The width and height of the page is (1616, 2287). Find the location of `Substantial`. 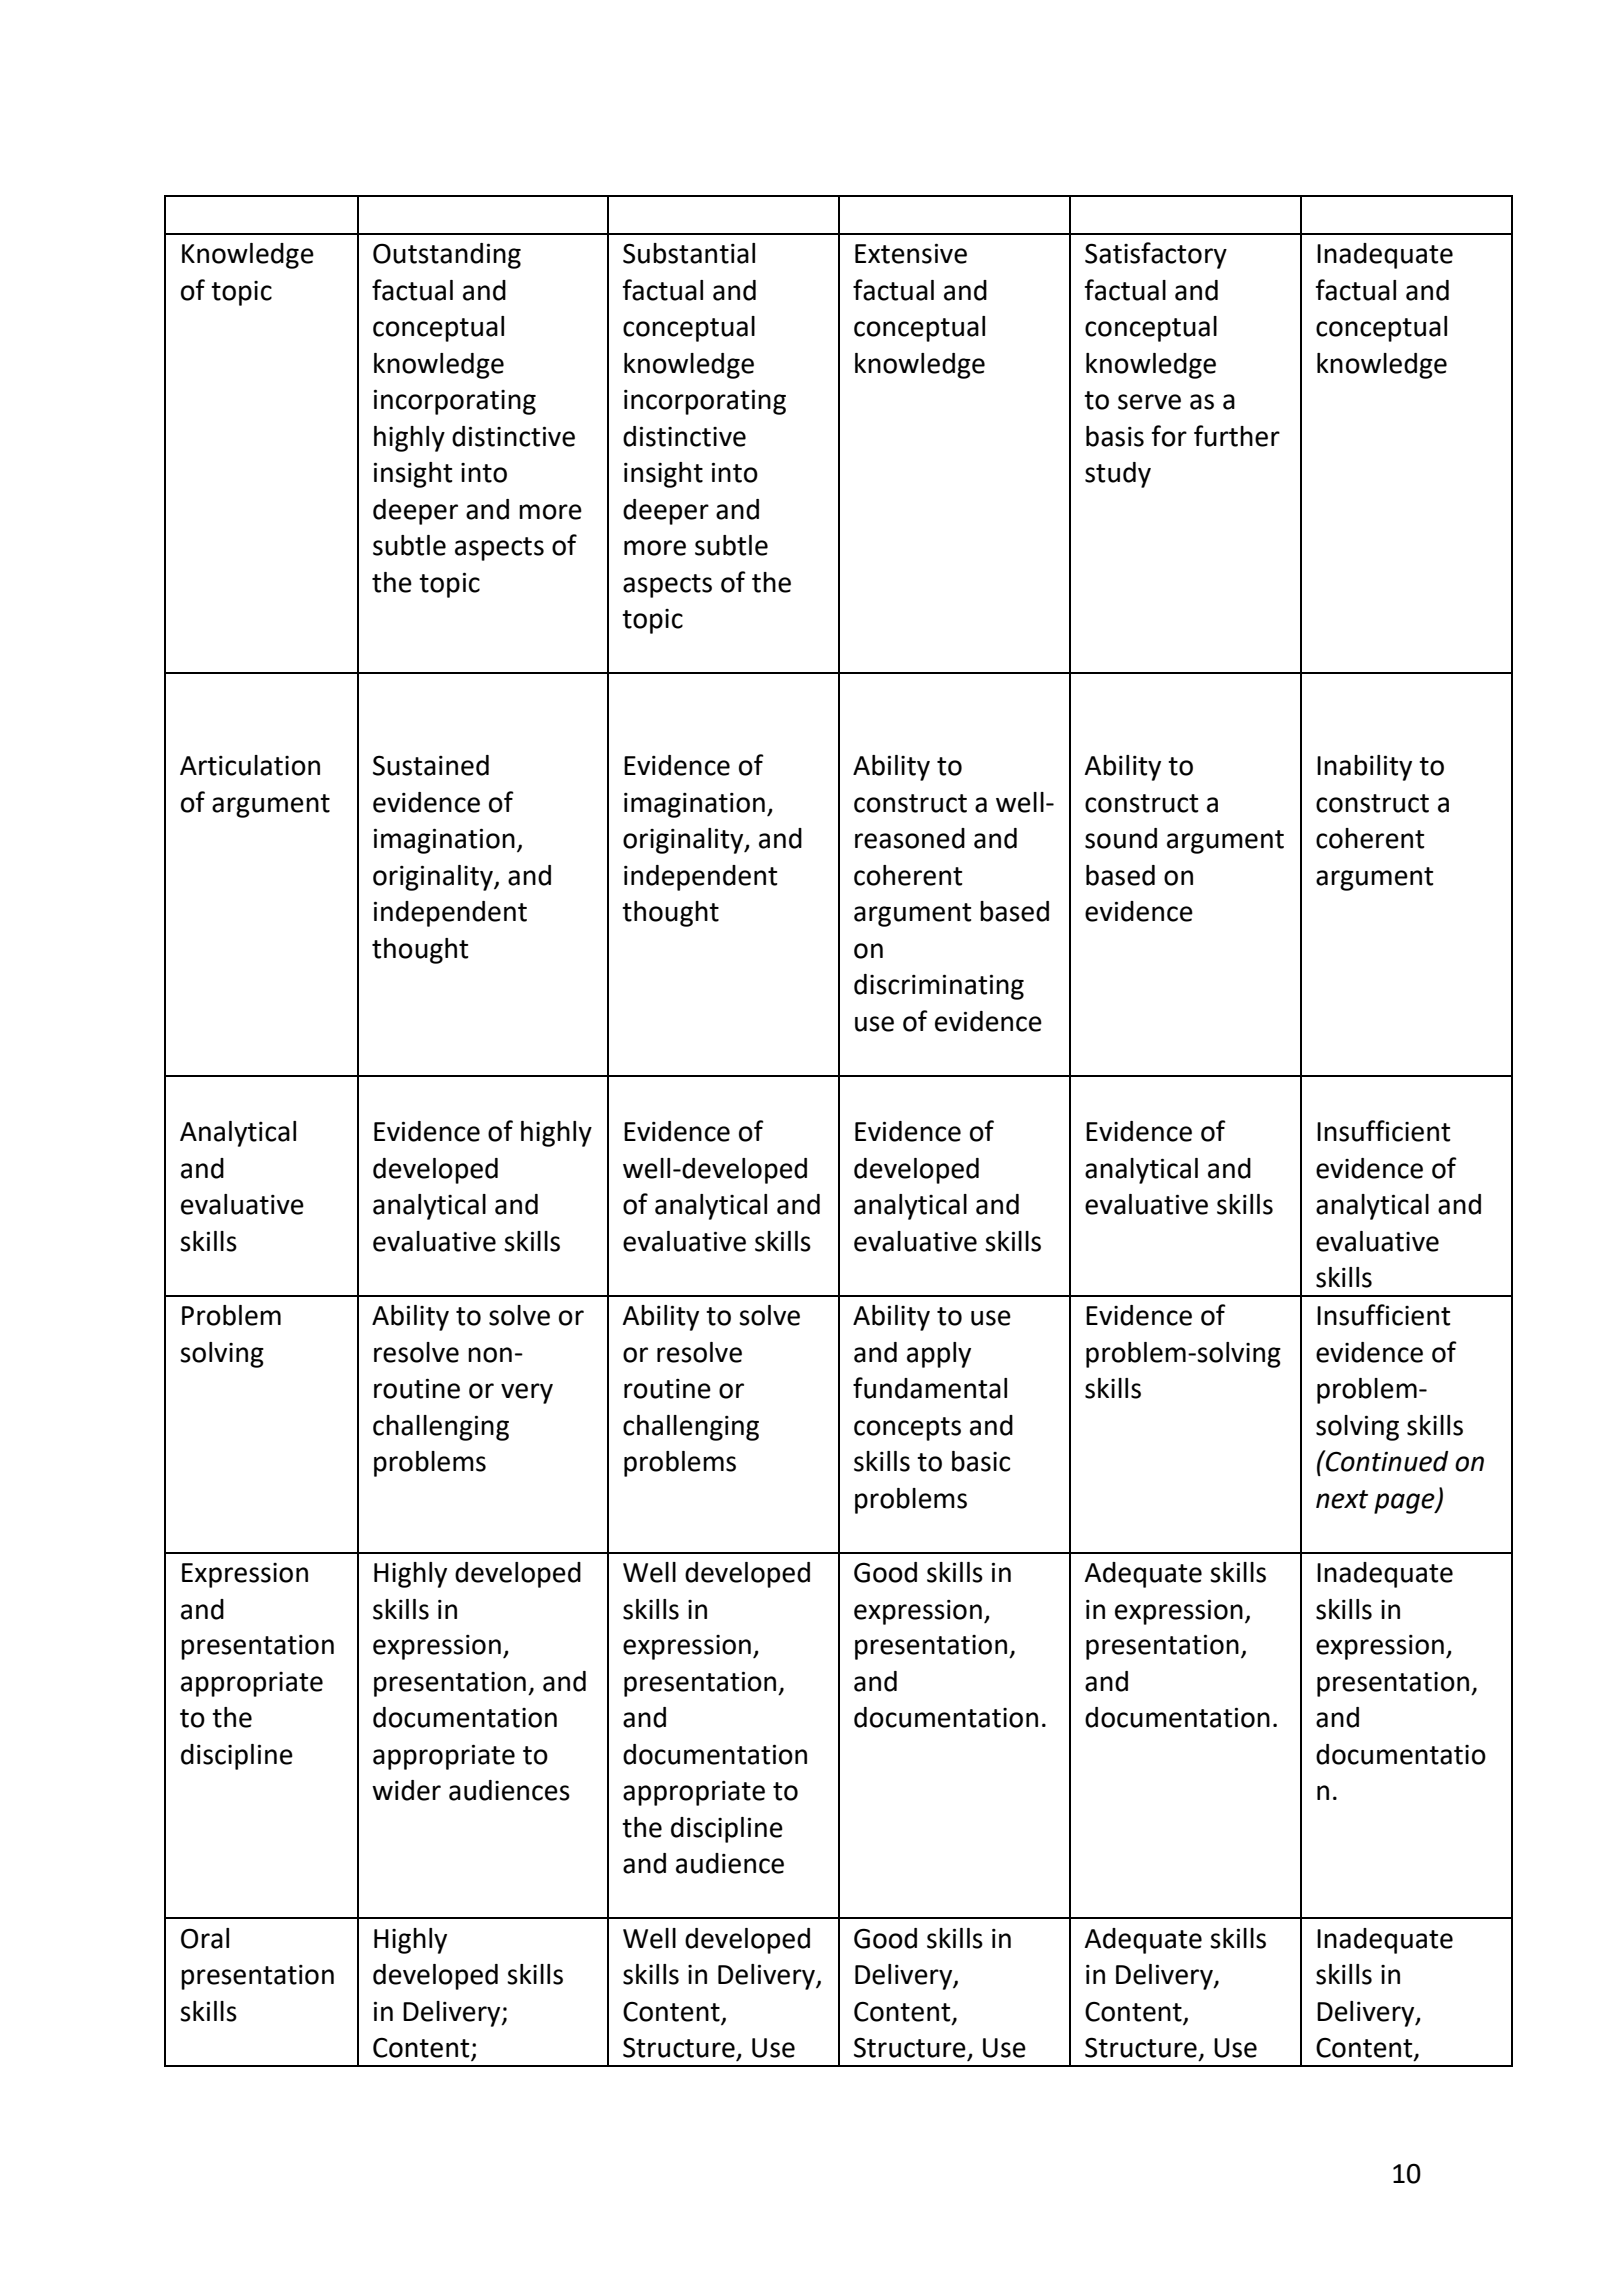

Substantial is located at coordinates (689, 253).
